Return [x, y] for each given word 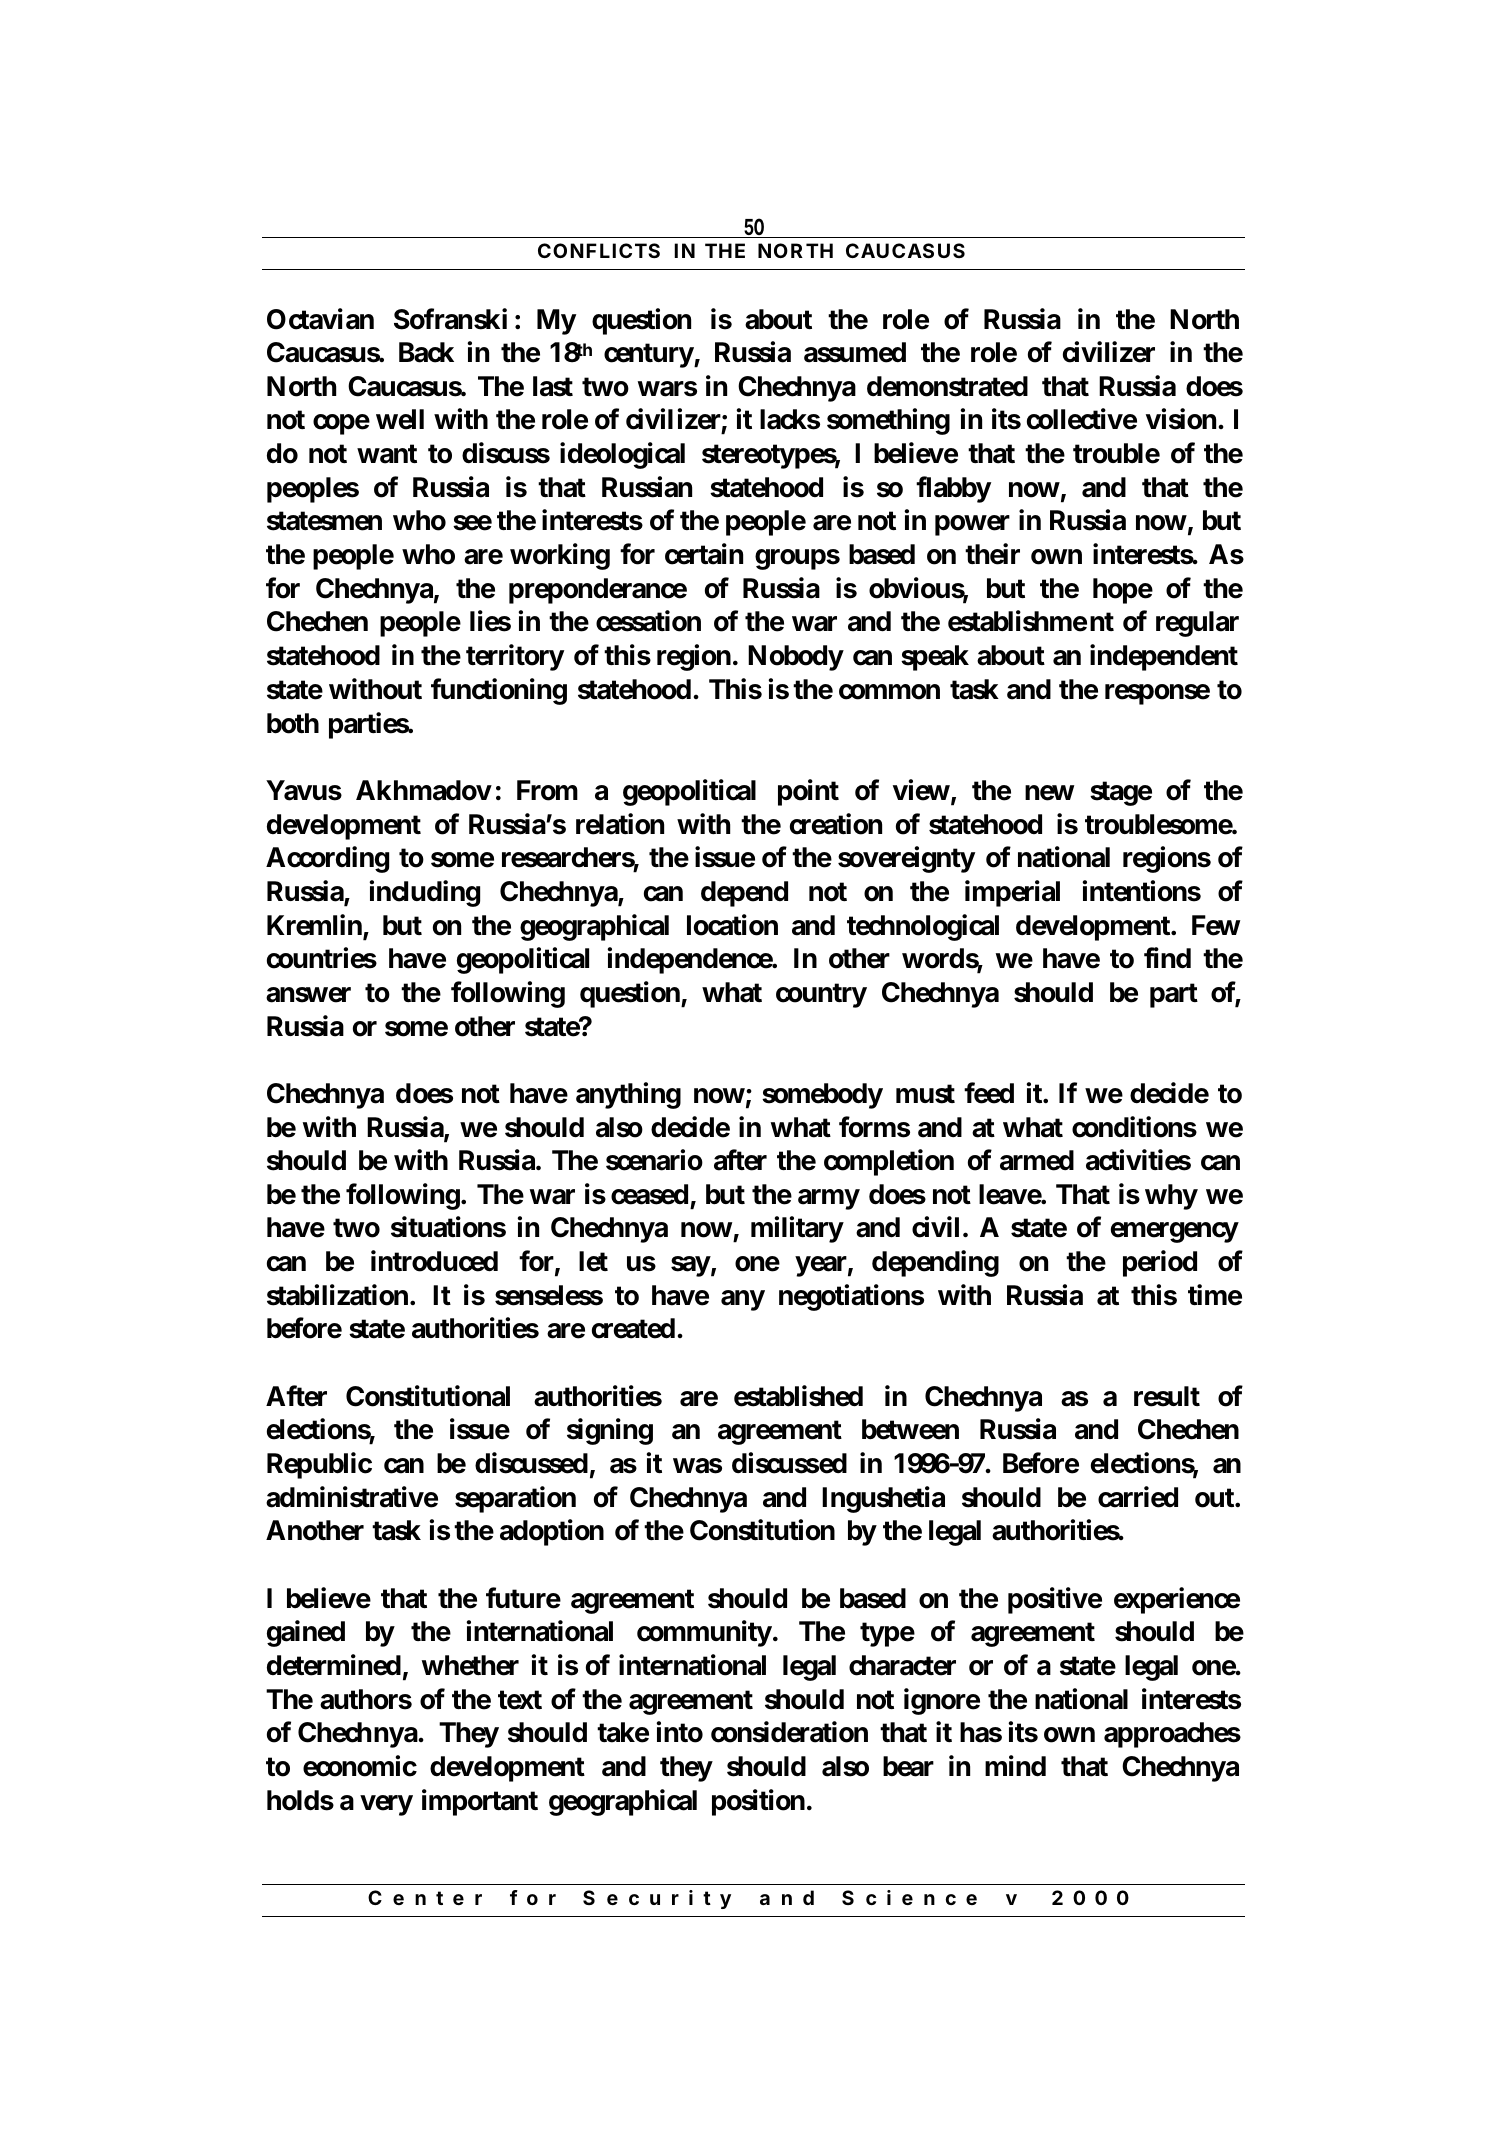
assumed [855, 352]
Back [426, 352]
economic [360, 1766]
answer [308, 995]
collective [1082, 419]
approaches [1172, 1735]
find [1167, 958]
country [821, 995]
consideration [789, 1732]
